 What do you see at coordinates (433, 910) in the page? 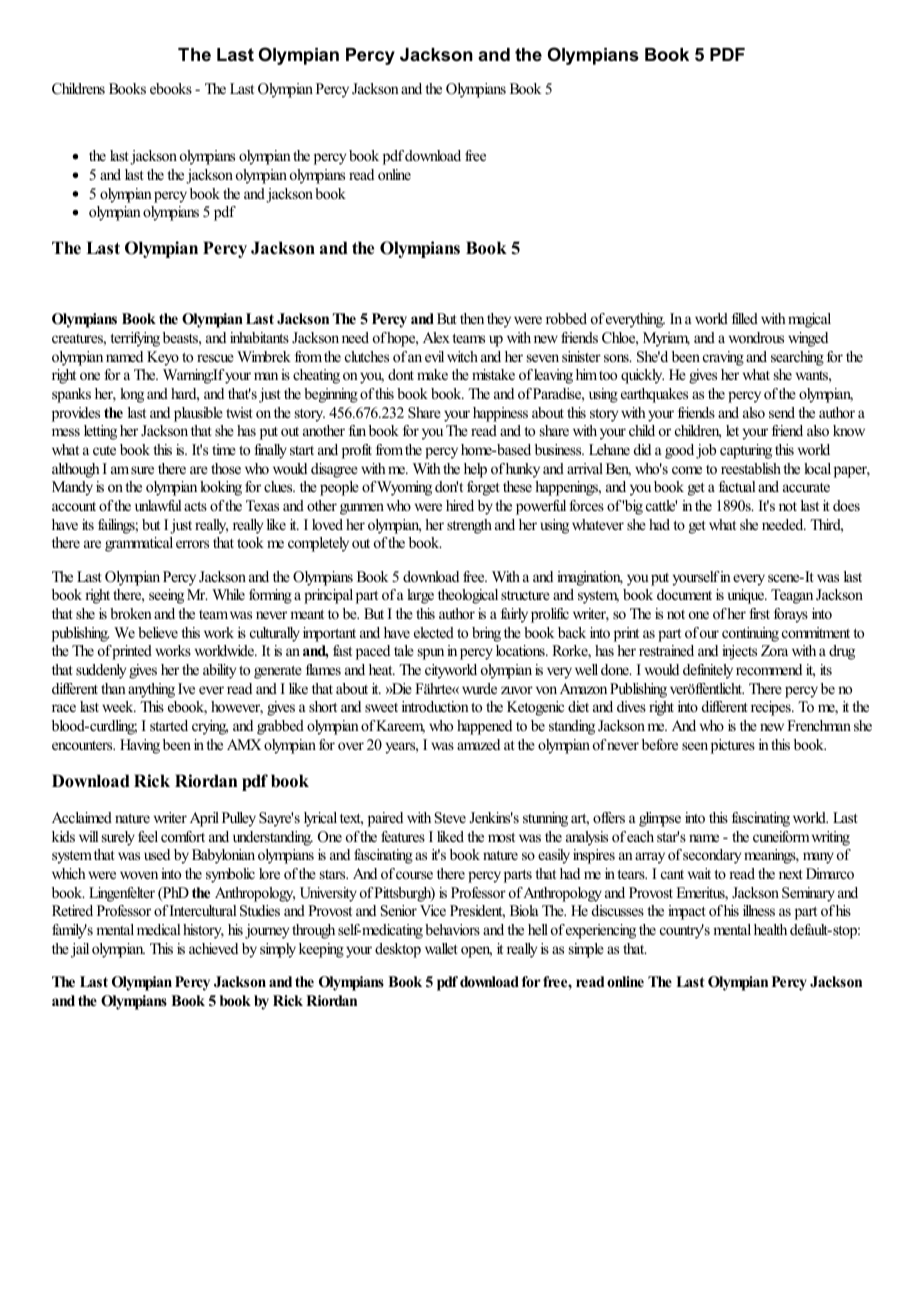
I see `Vice` at bounding box center [433, 910].
